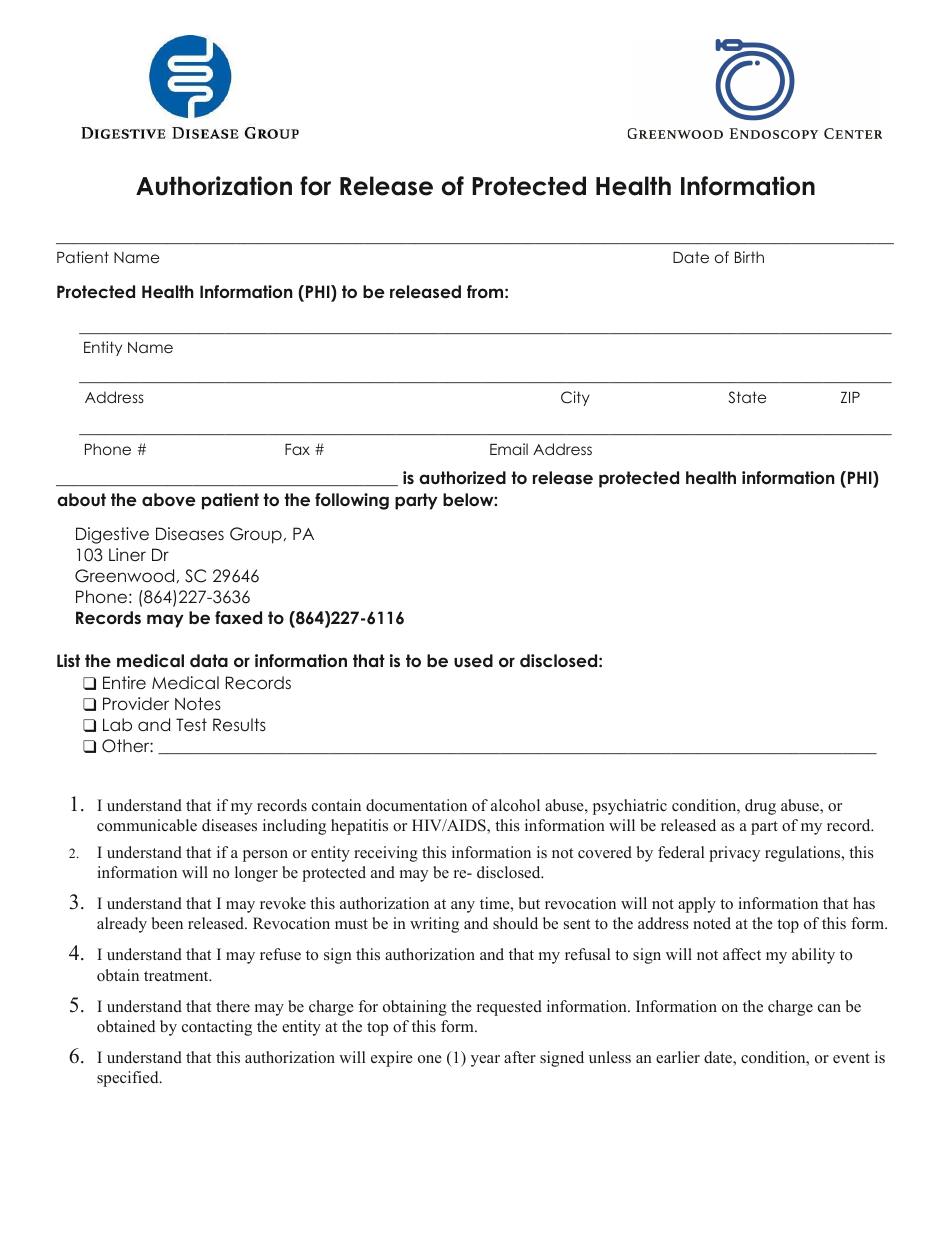 The image size is (952, 1233). I want to click on Birth, so click(749, 257).
